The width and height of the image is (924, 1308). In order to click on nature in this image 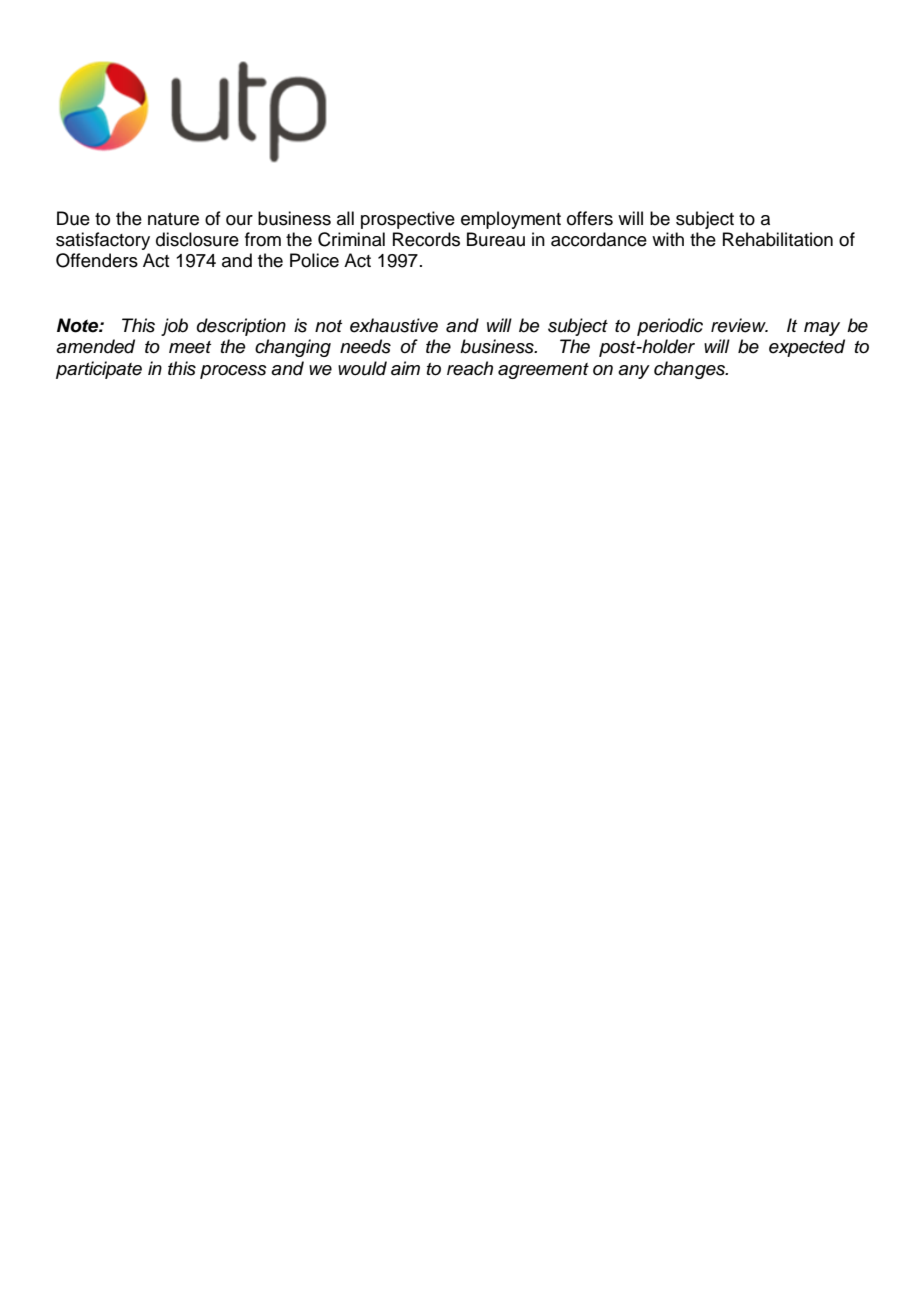, I will do `click(173, 219)`.
